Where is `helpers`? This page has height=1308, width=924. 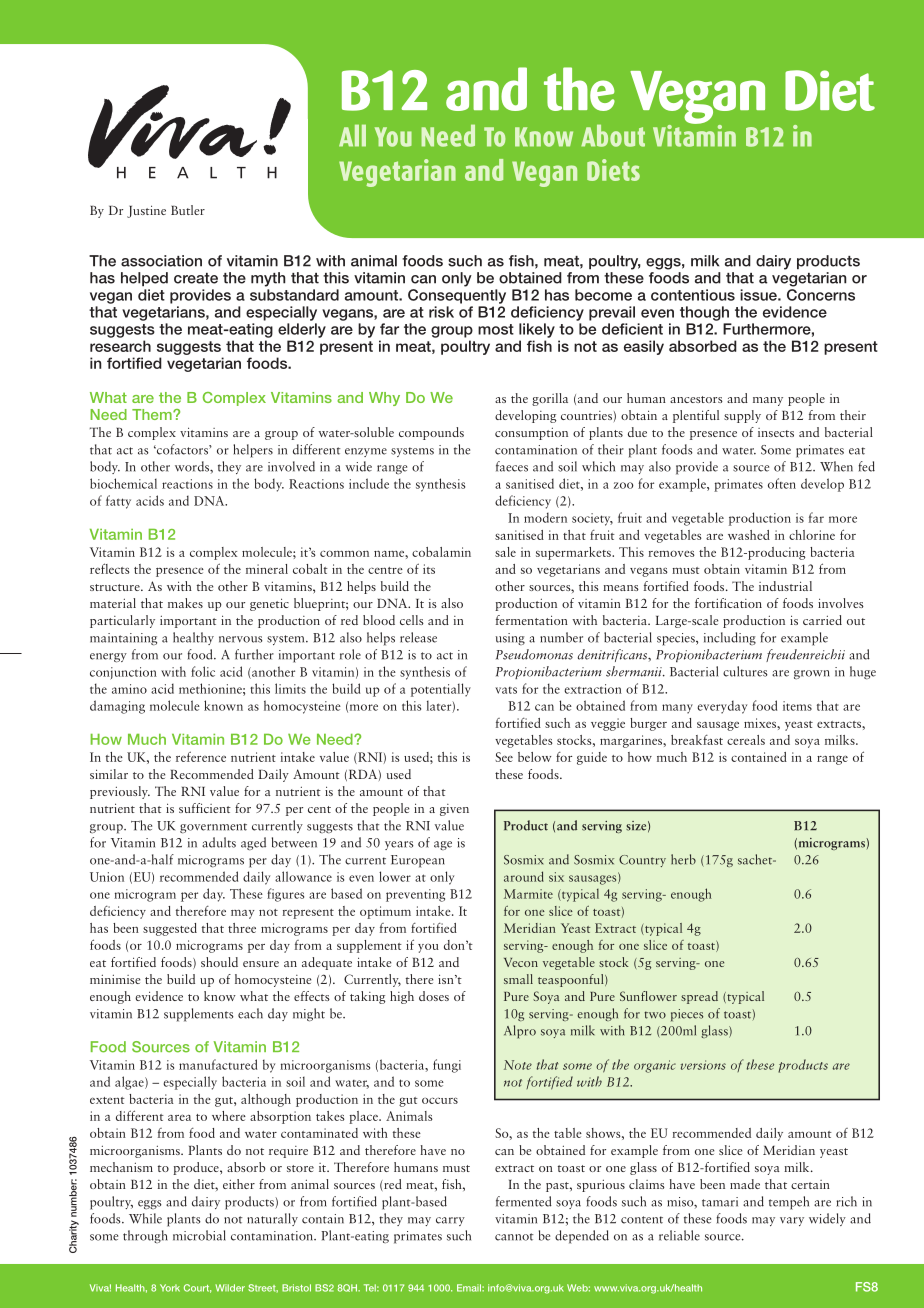
helpers is located at coordinates (253, 451).
